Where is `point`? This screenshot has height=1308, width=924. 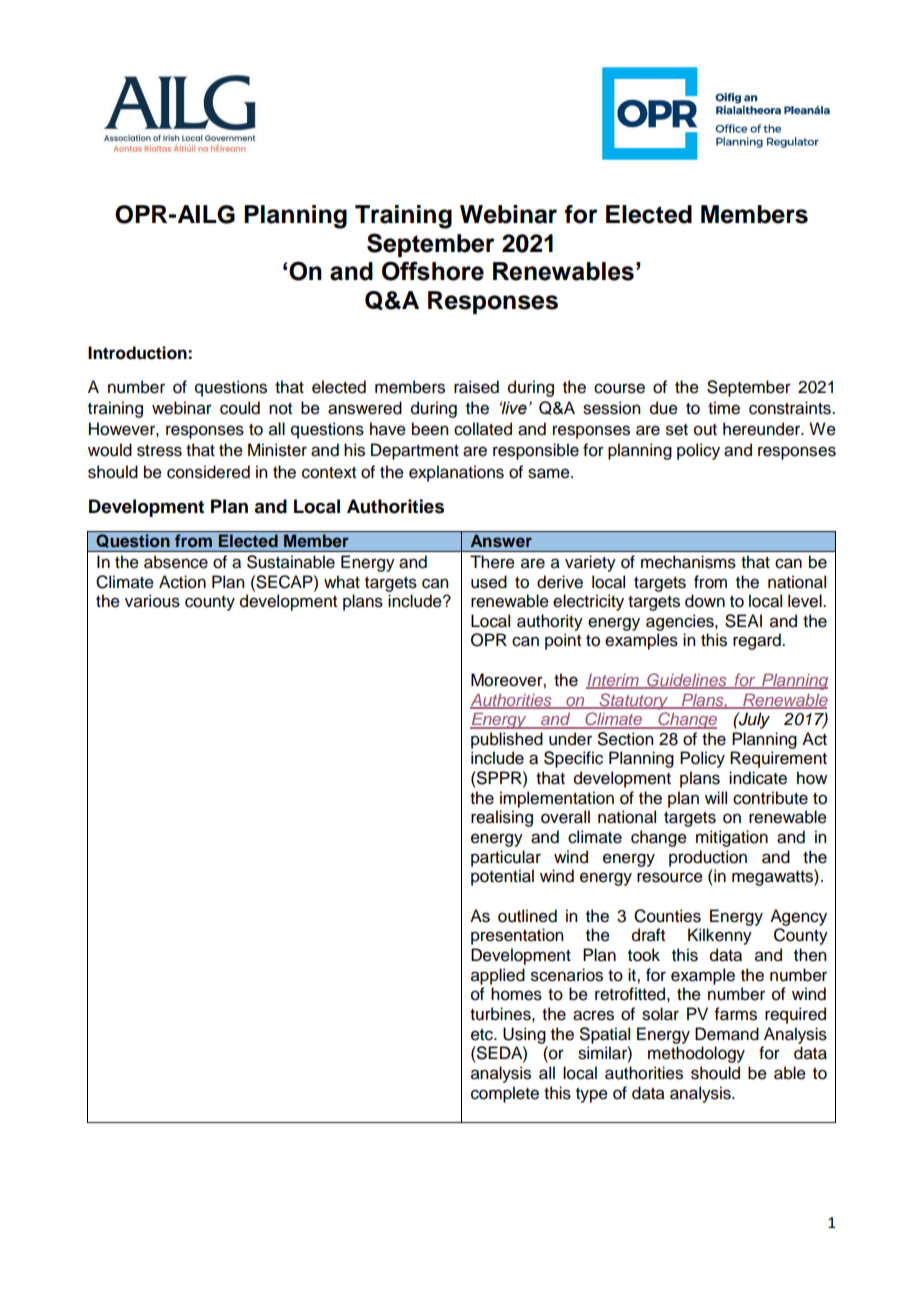
point is located at coordinates (563, 641).
